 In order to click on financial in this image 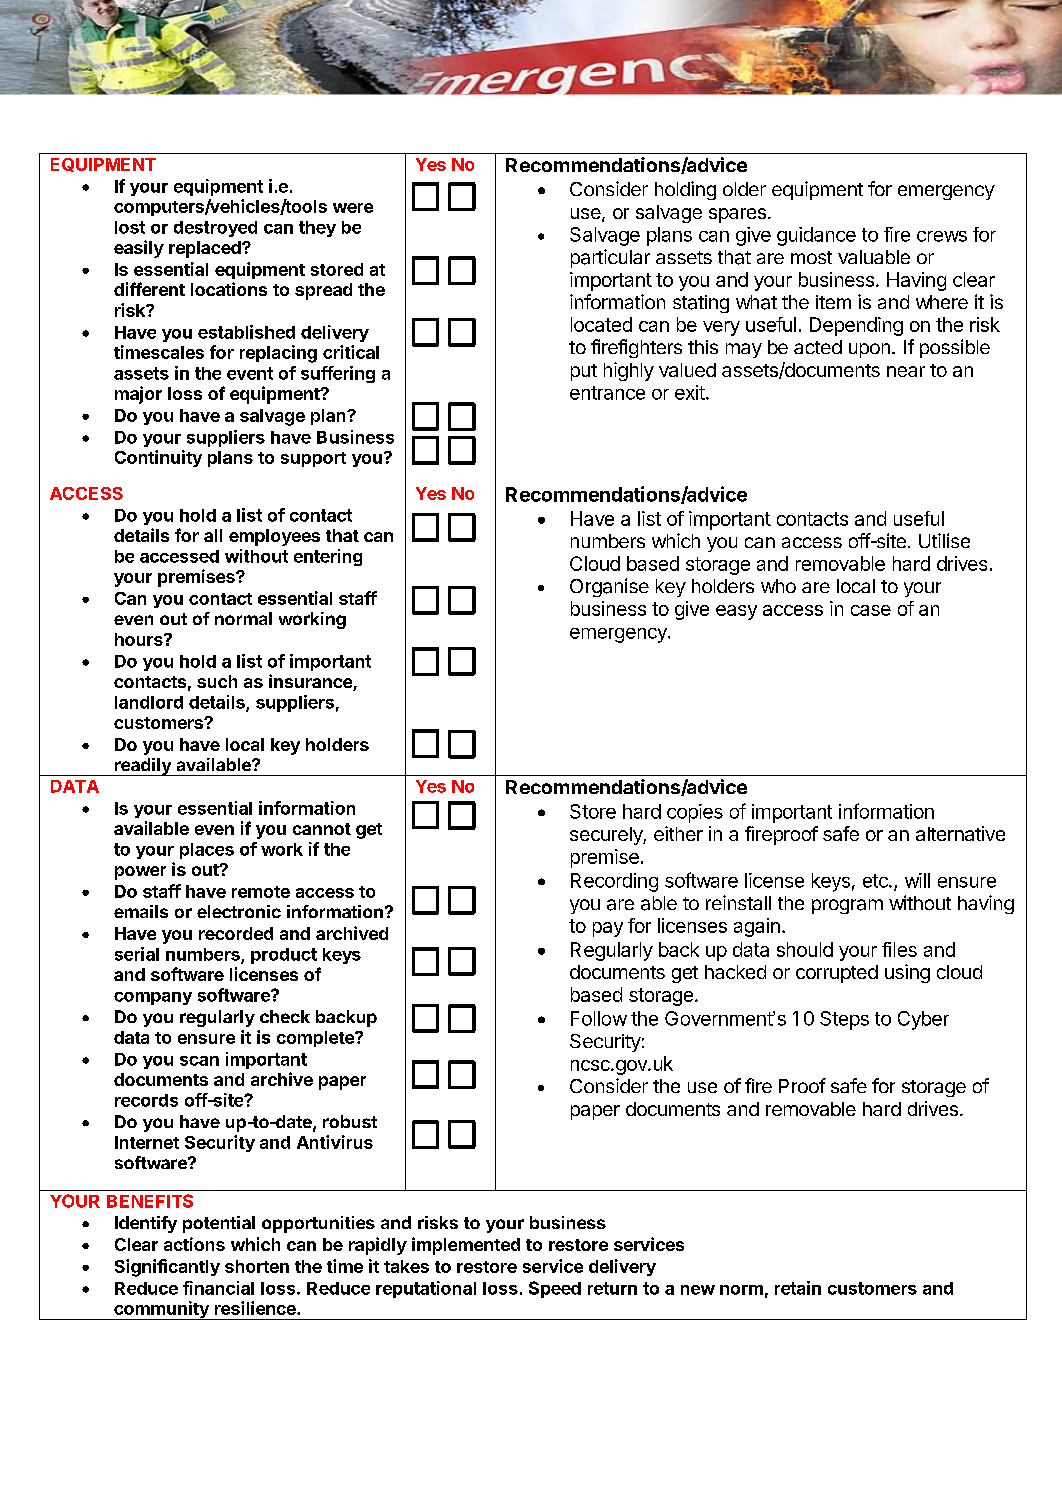, I will do `click(218, 1288)`.
